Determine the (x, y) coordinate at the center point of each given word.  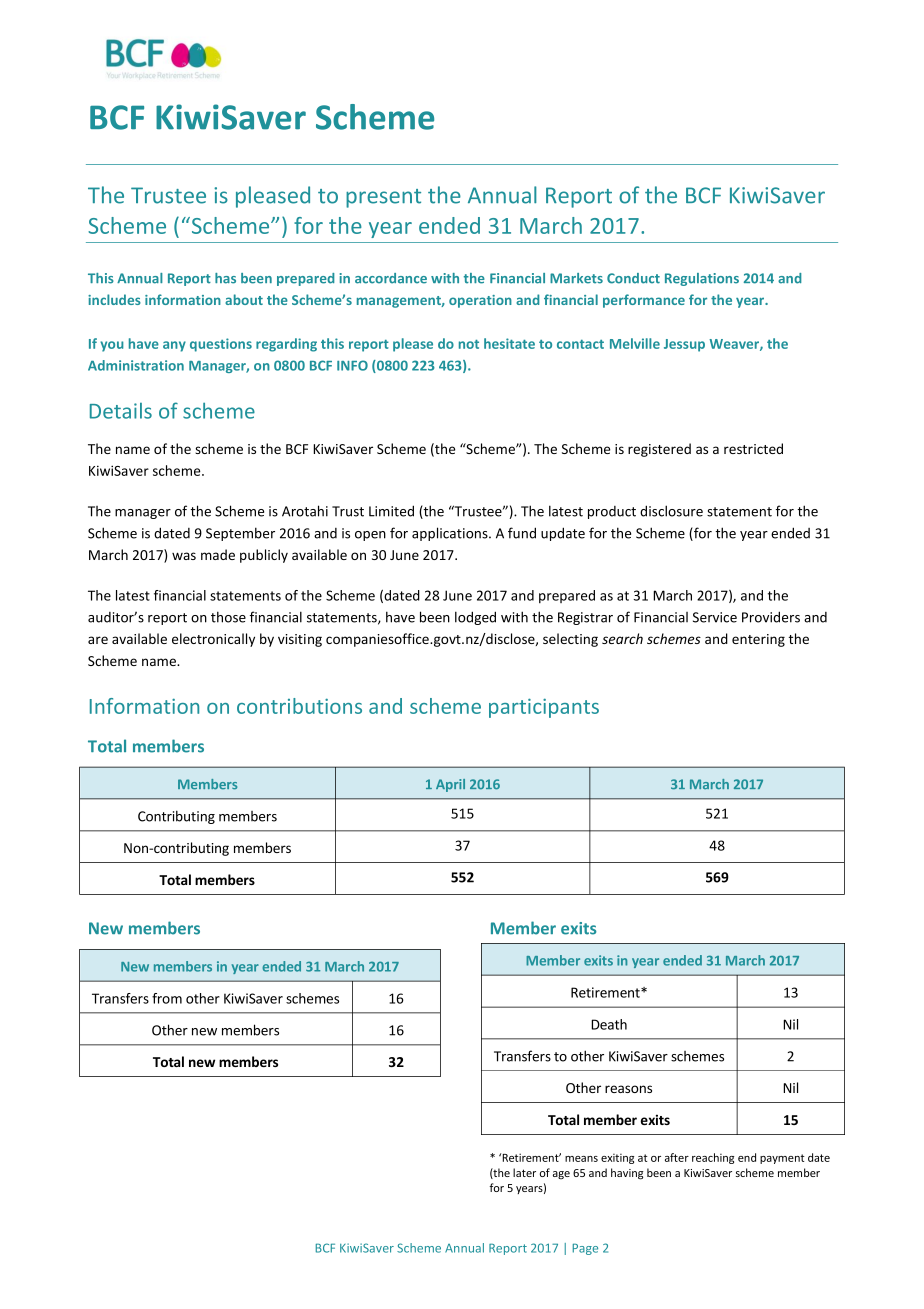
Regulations (702, 279)
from (167, 998)
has (225, 278)
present (383, 198)
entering (758, 640)
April (450, 785)
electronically (213, 640)
